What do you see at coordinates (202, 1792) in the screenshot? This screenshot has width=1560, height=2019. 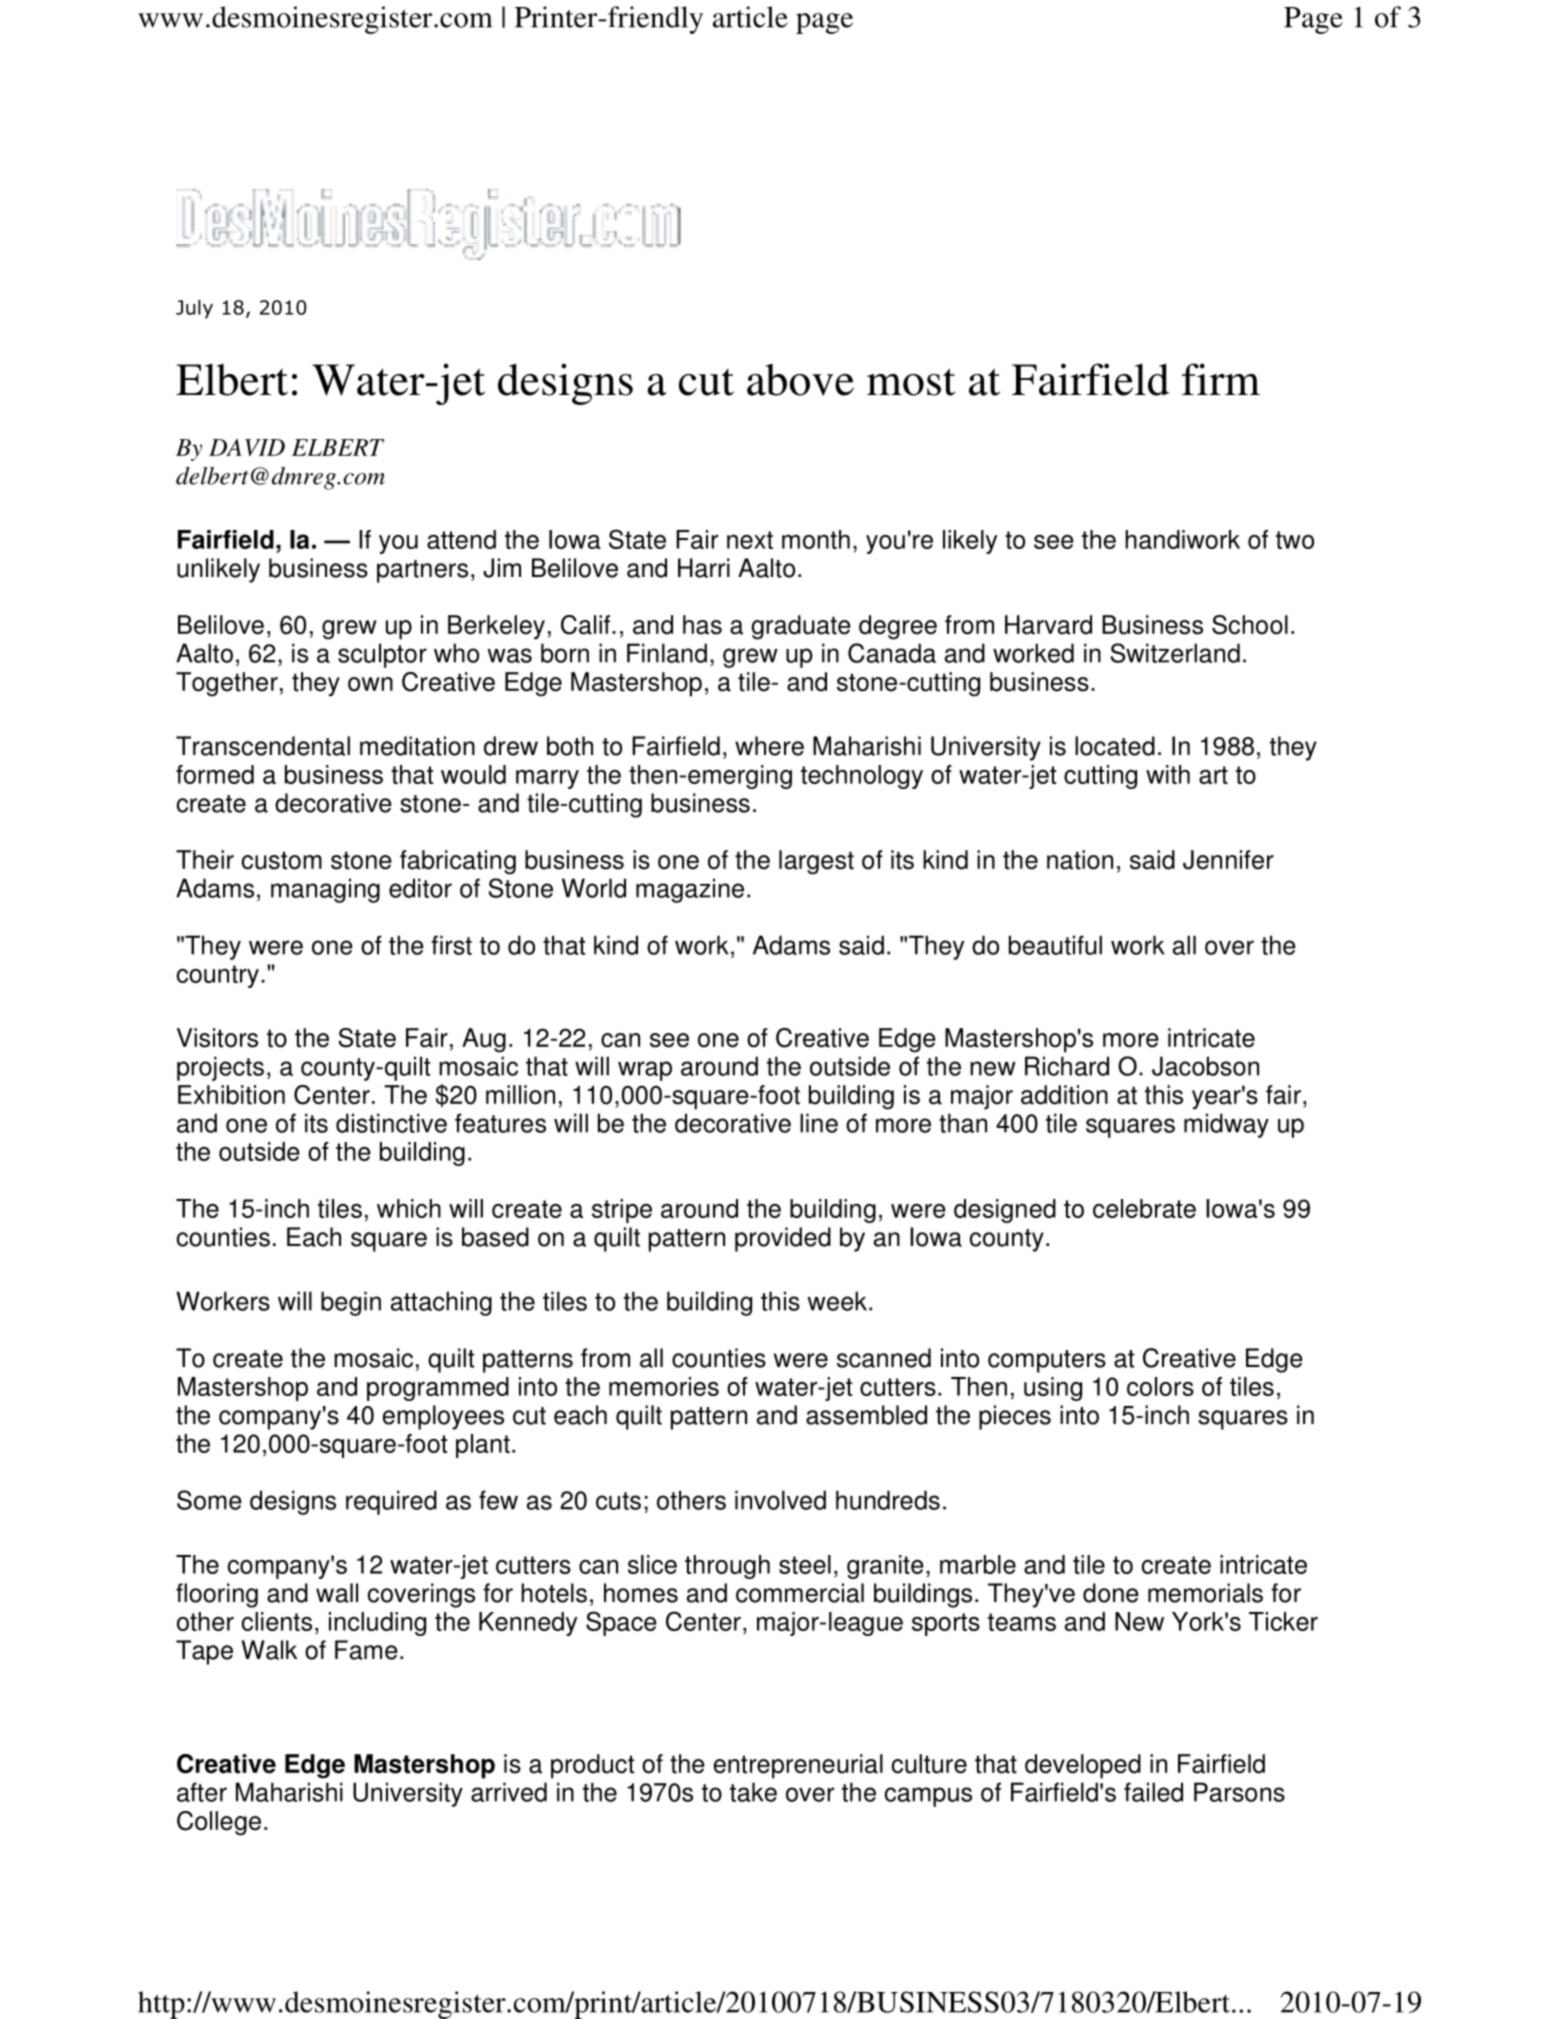 I see `after` at bounding box center [202, 1792].
